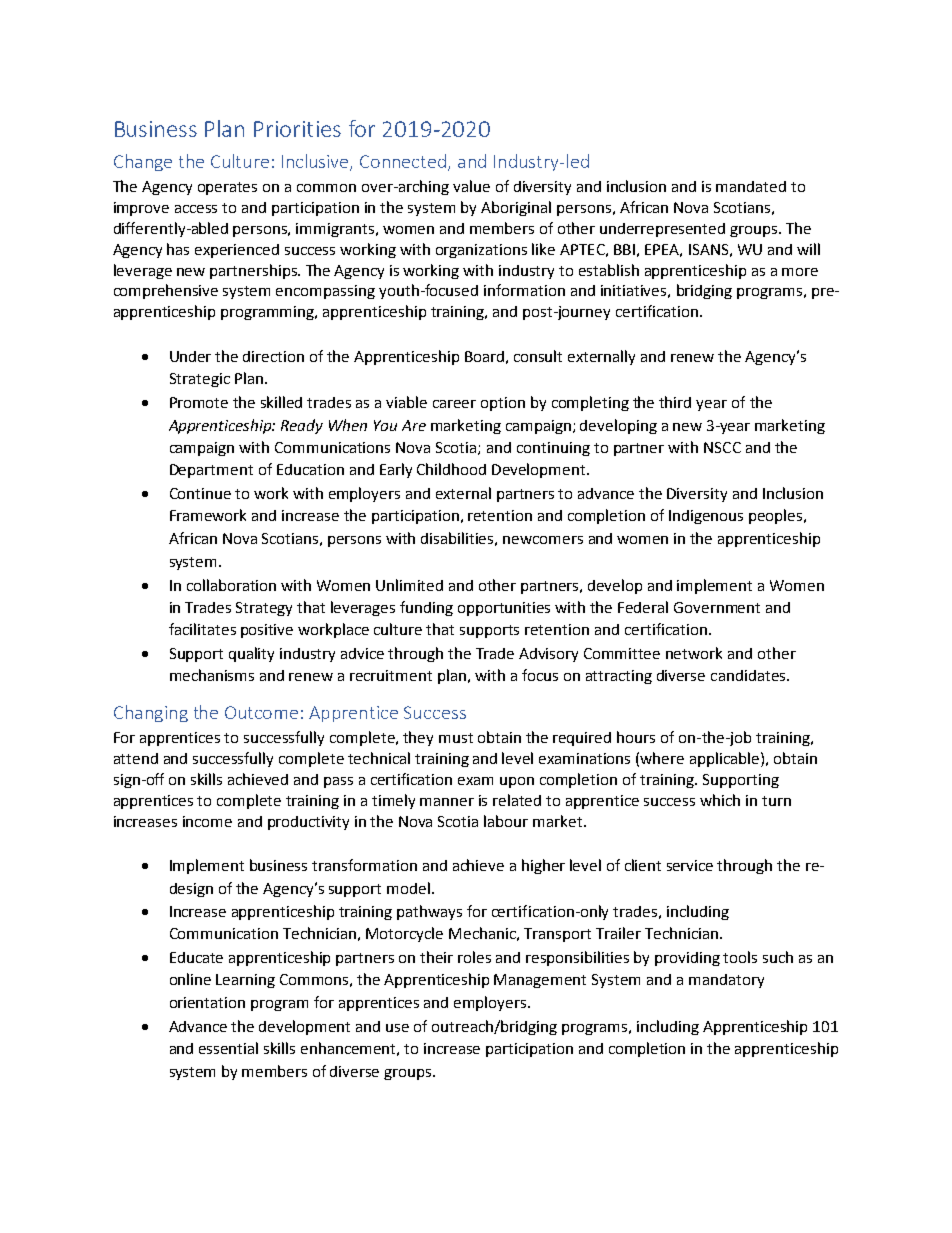 The height and width of the page is (1233, 952). I want to click on mandated, so click(751, 186).
